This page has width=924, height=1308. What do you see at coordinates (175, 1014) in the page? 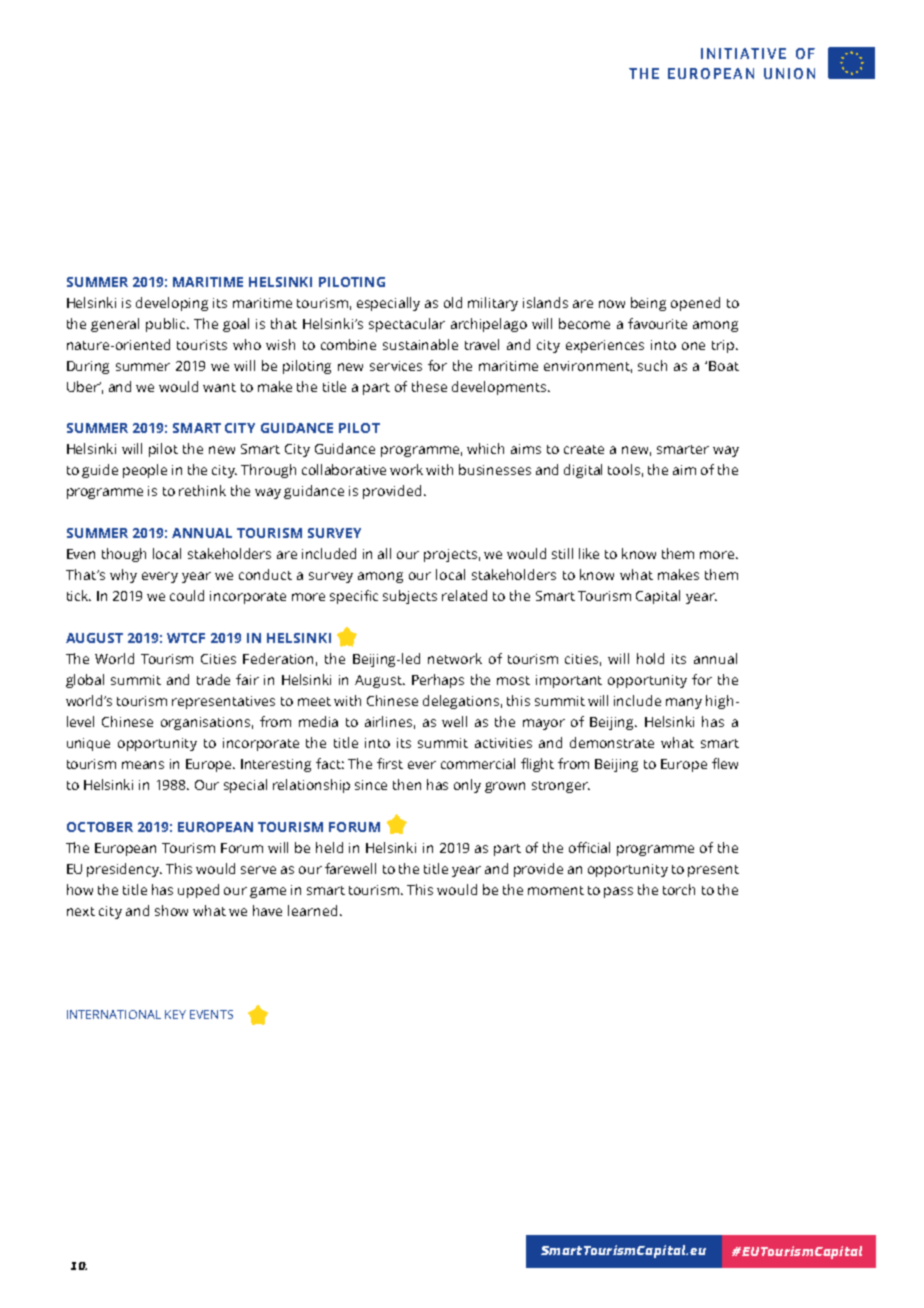
I see `KEY` at bounding box center [175, 1014].
